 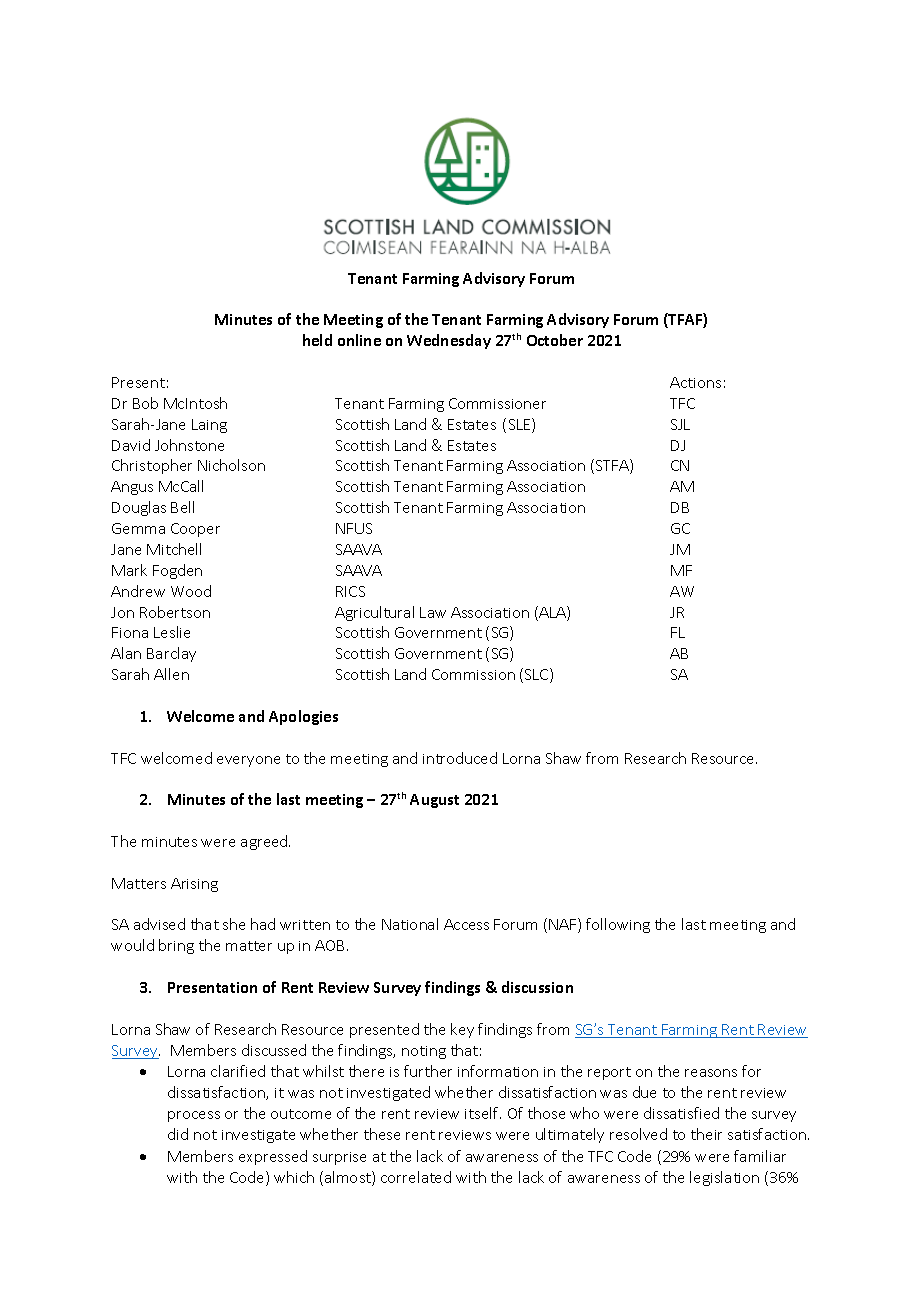 I want to click on Bob, so click(x=145, y=403).
